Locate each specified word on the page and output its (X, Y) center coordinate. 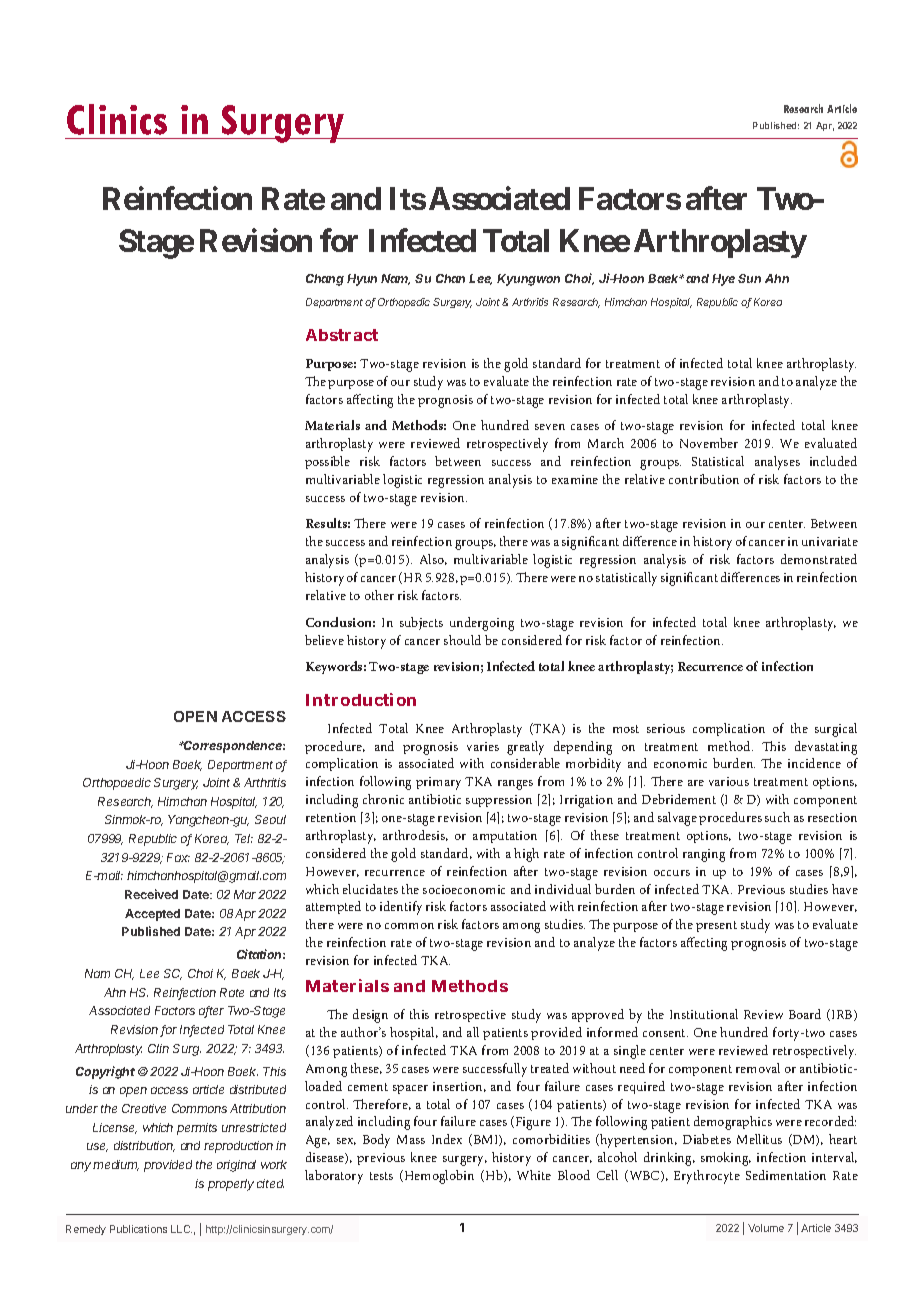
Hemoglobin (438, 1177)
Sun (749, 278)
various (729, 781)
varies (483, 746)
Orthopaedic (117, 784)
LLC (181, 1229)
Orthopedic (404, 303)
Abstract (342, 335)
